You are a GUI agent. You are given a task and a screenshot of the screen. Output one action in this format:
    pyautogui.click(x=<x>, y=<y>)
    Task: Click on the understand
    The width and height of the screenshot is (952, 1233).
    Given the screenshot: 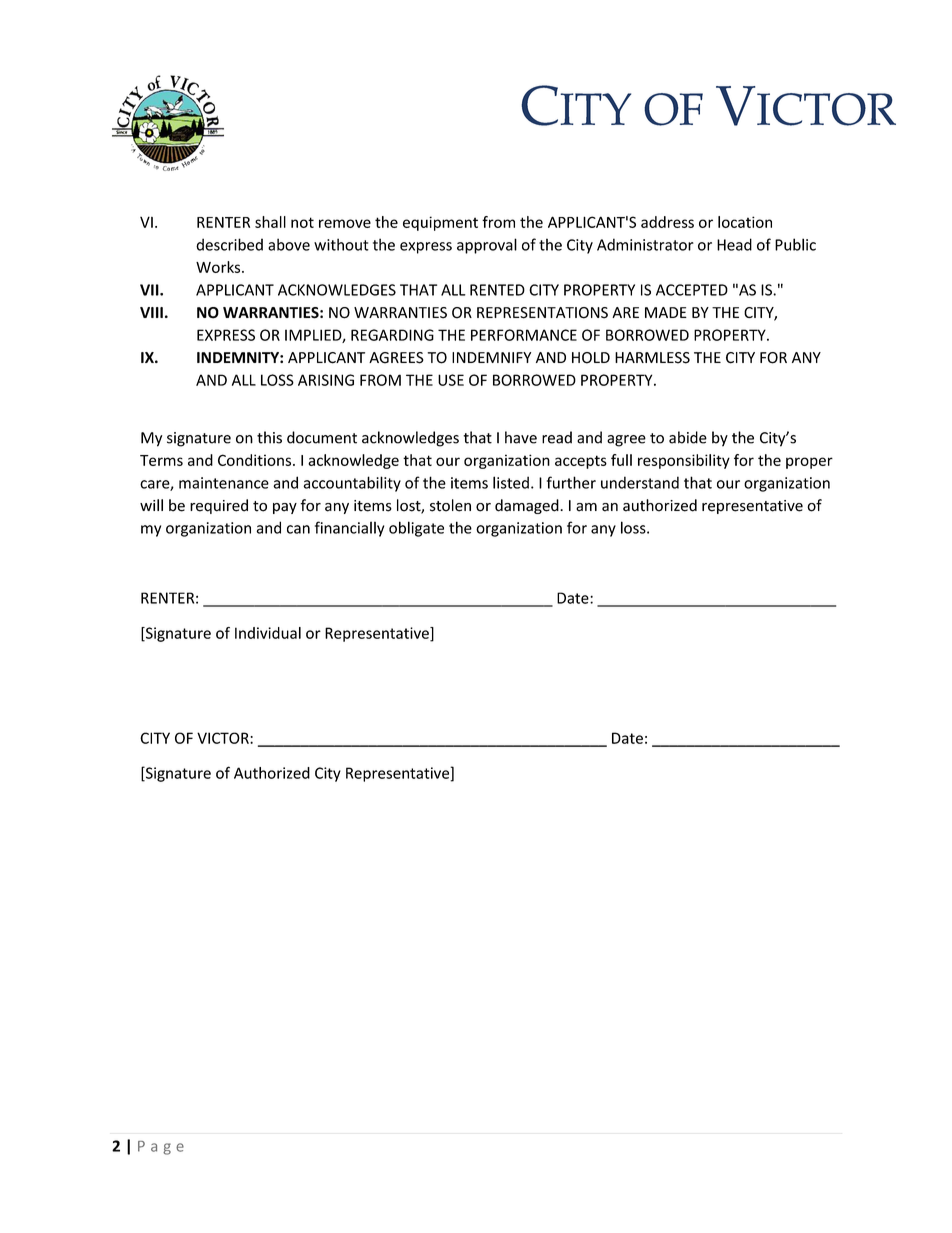 What is the action you would take?
    pyautogui.click(x=640, y=482)
